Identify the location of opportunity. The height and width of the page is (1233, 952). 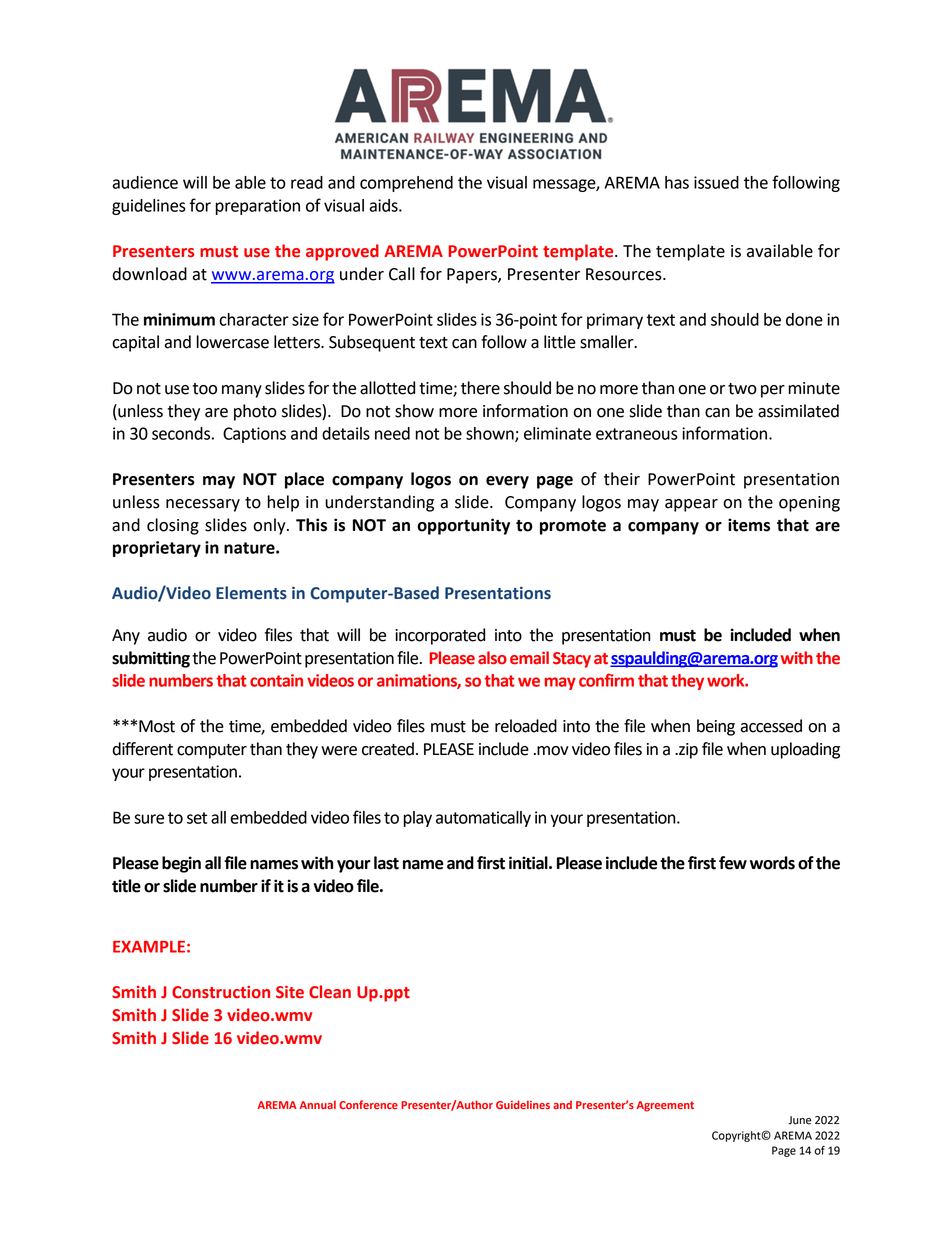
(463, 526).
